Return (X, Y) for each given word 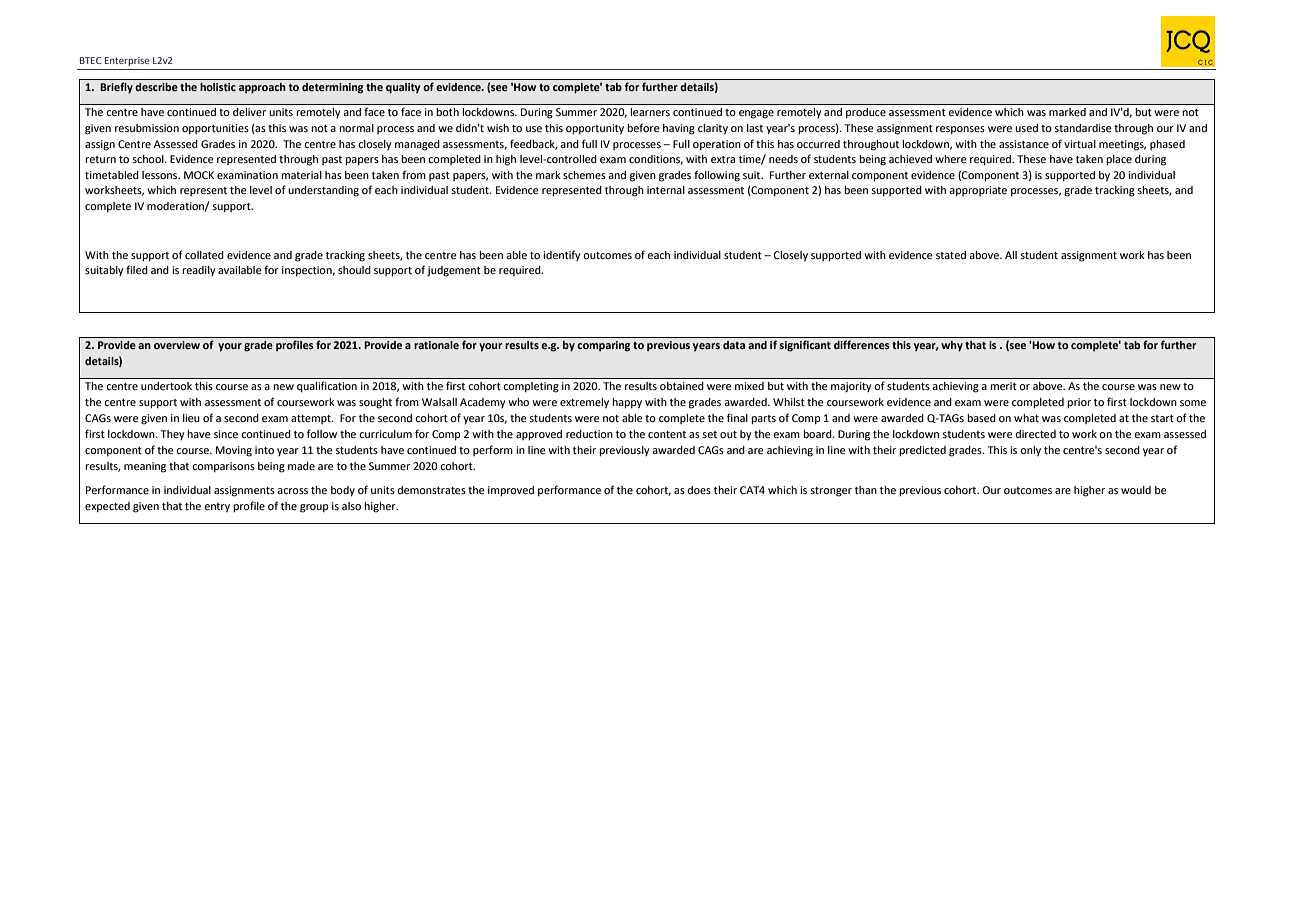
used (1026, 128)
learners (650, 112)
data (734, 345)
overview (177, 345)
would (1136, 490)
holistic (218, 87)
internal (666, 190)
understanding (323, 191)
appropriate (978, 191)
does (699, 490)
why (952, 346)
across (292, 491)
